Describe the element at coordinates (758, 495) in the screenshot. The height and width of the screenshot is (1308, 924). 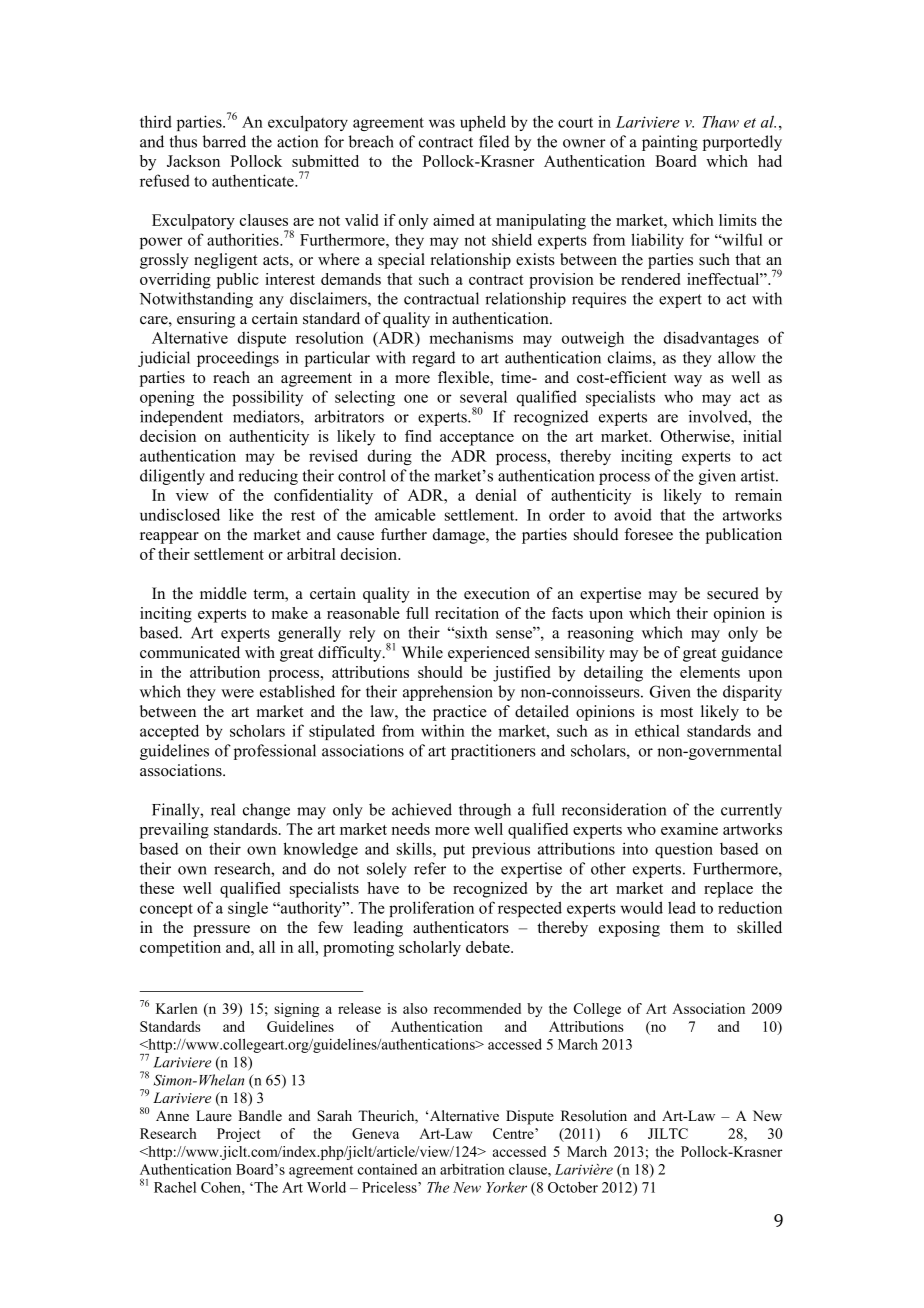
I see `remain` at that location.
